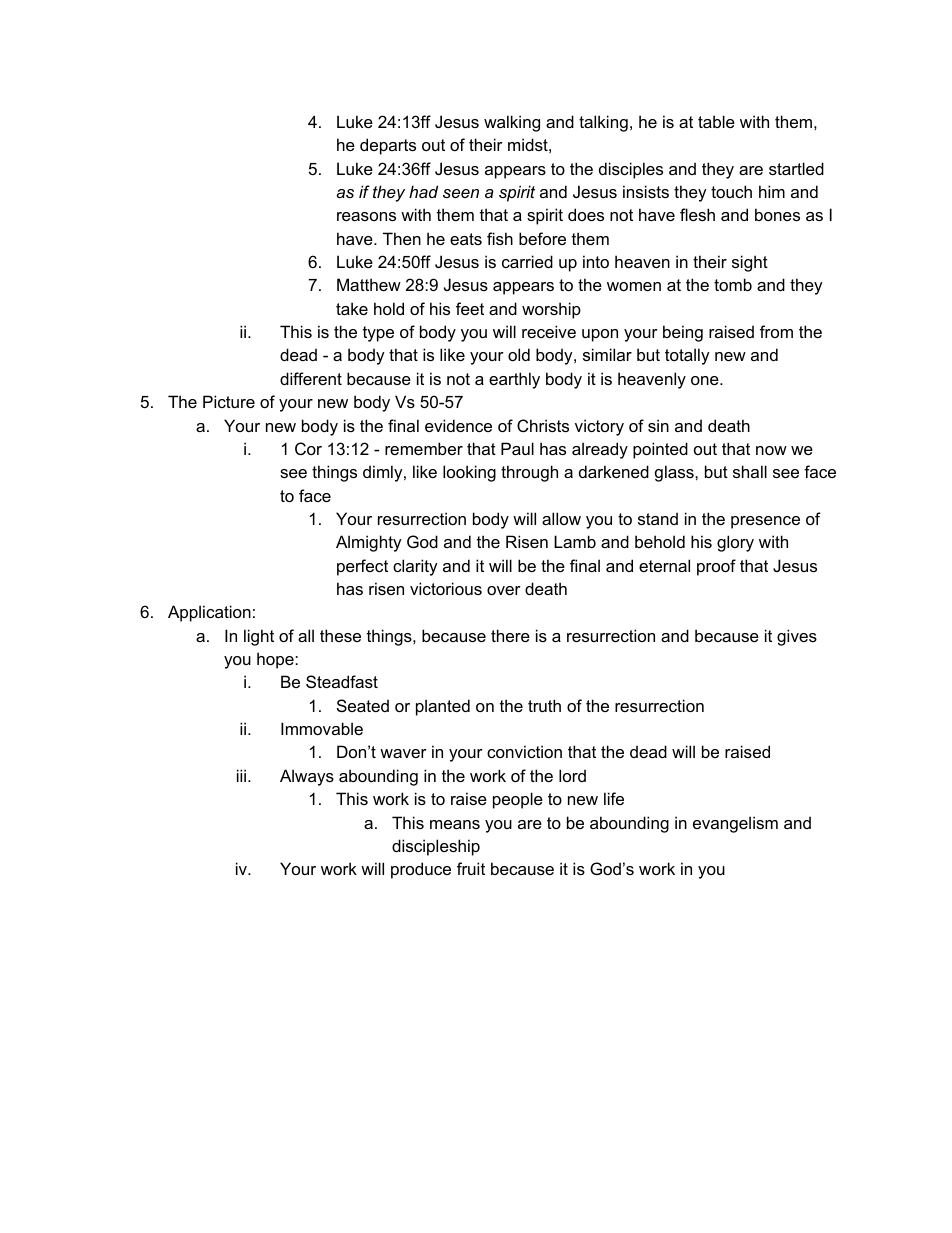 The width and height of the document is (952, 1233). I want to click on table, so click(716, 121).
